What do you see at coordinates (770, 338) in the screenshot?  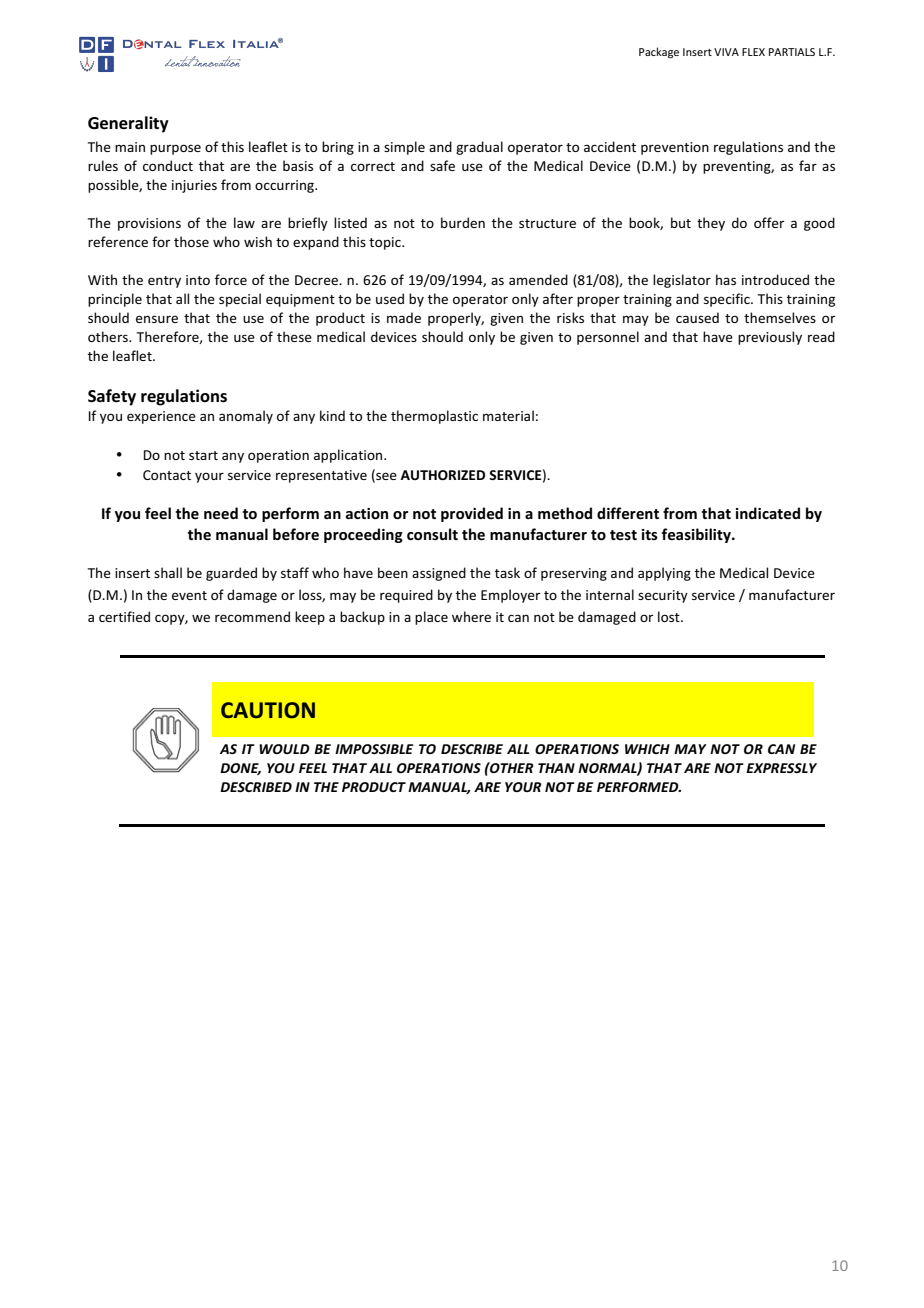 I see `previously` at bounding box center [770, 338].
